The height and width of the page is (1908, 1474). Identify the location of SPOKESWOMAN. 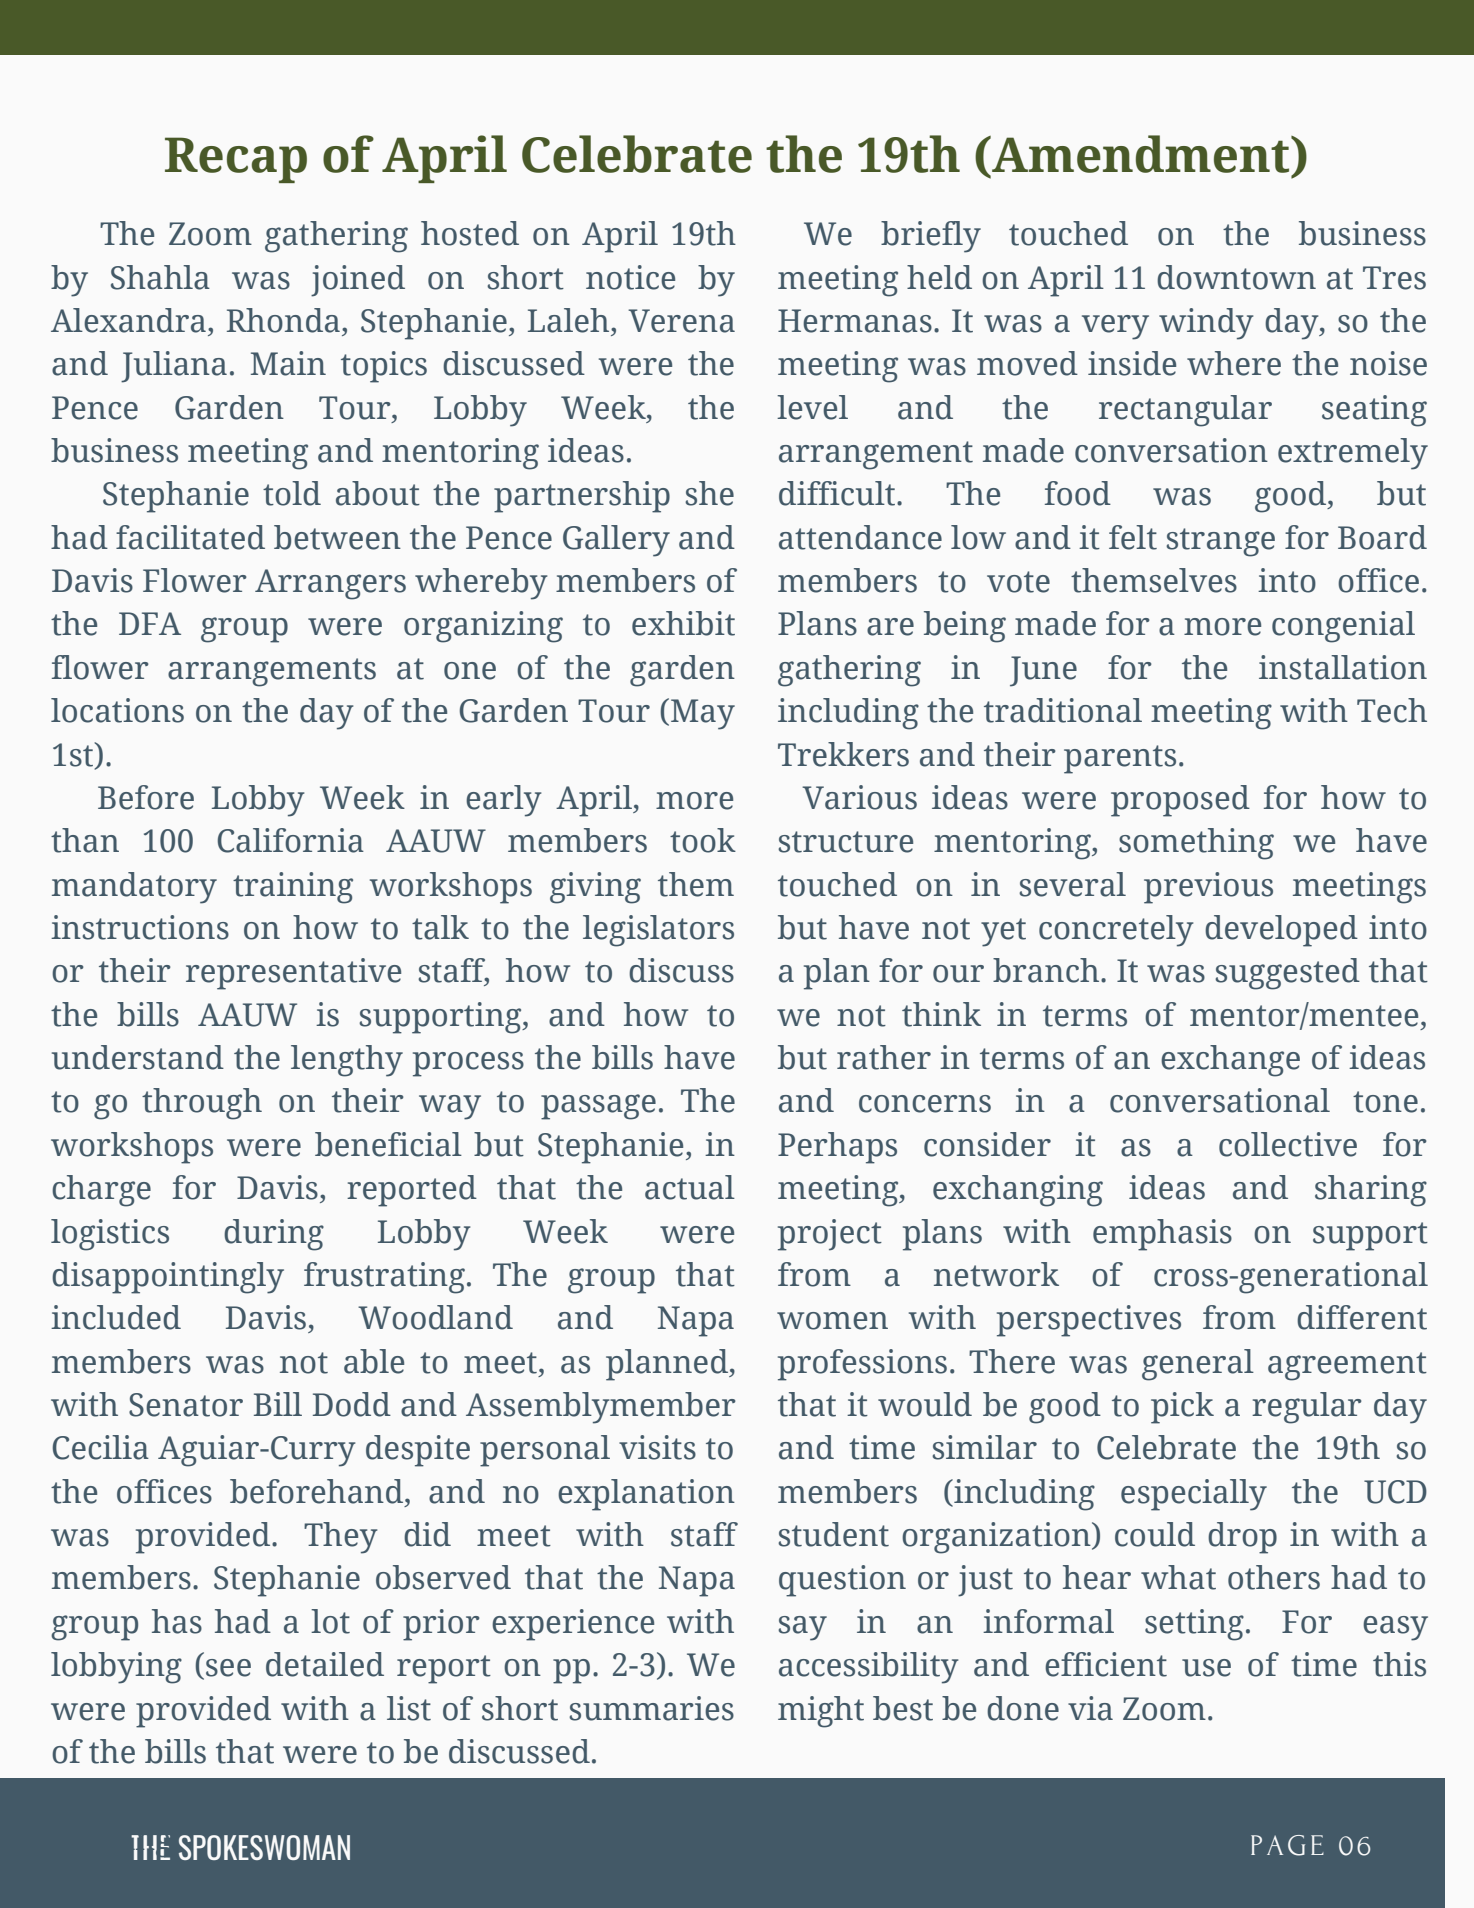
(264, 1847).
